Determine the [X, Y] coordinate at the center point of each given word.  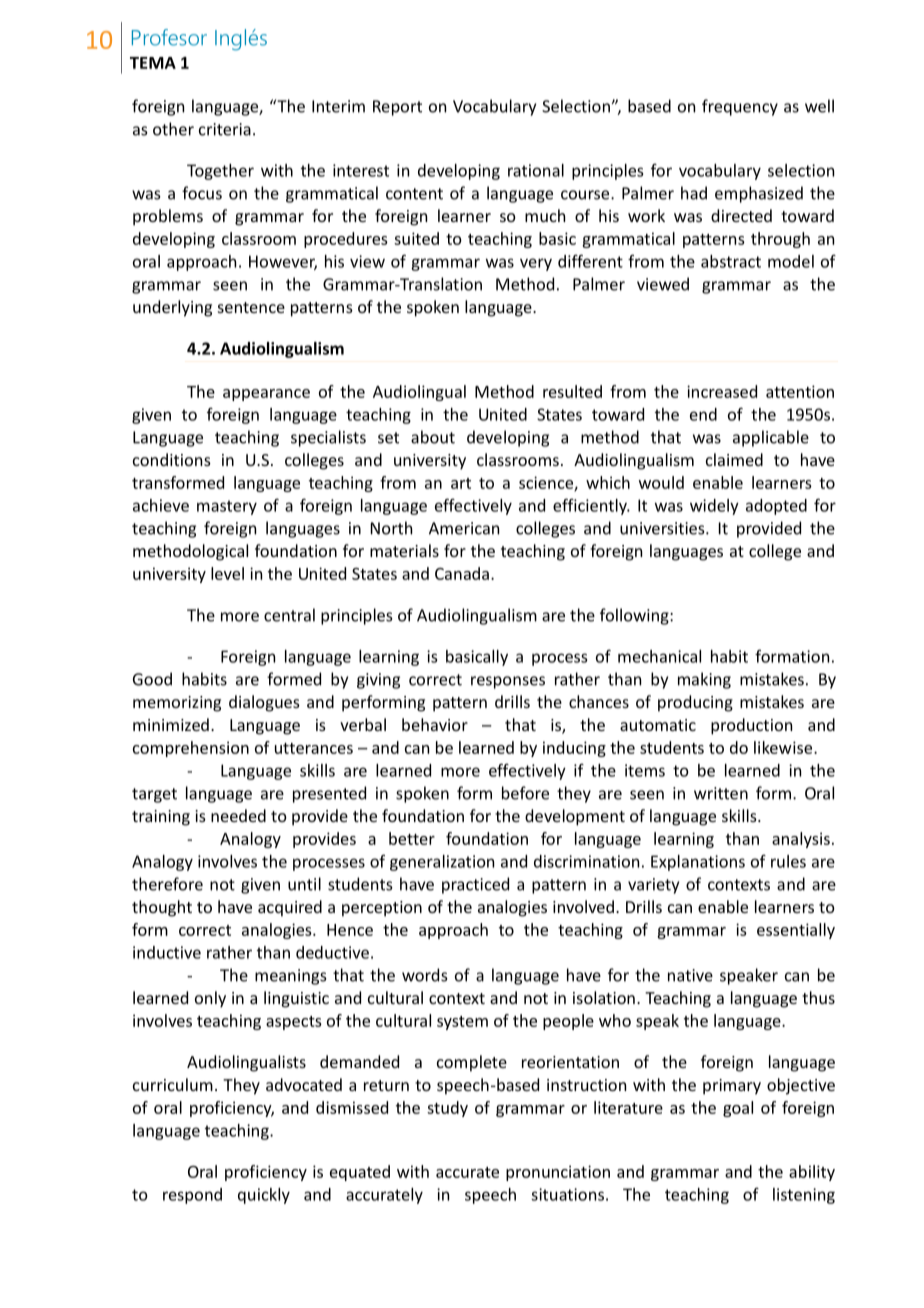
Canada [462, 573]
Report [397, 108]
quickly [264, 1196]
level [227, 573]
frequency [740, 107]
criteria [225, 129]
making [704, 680]
